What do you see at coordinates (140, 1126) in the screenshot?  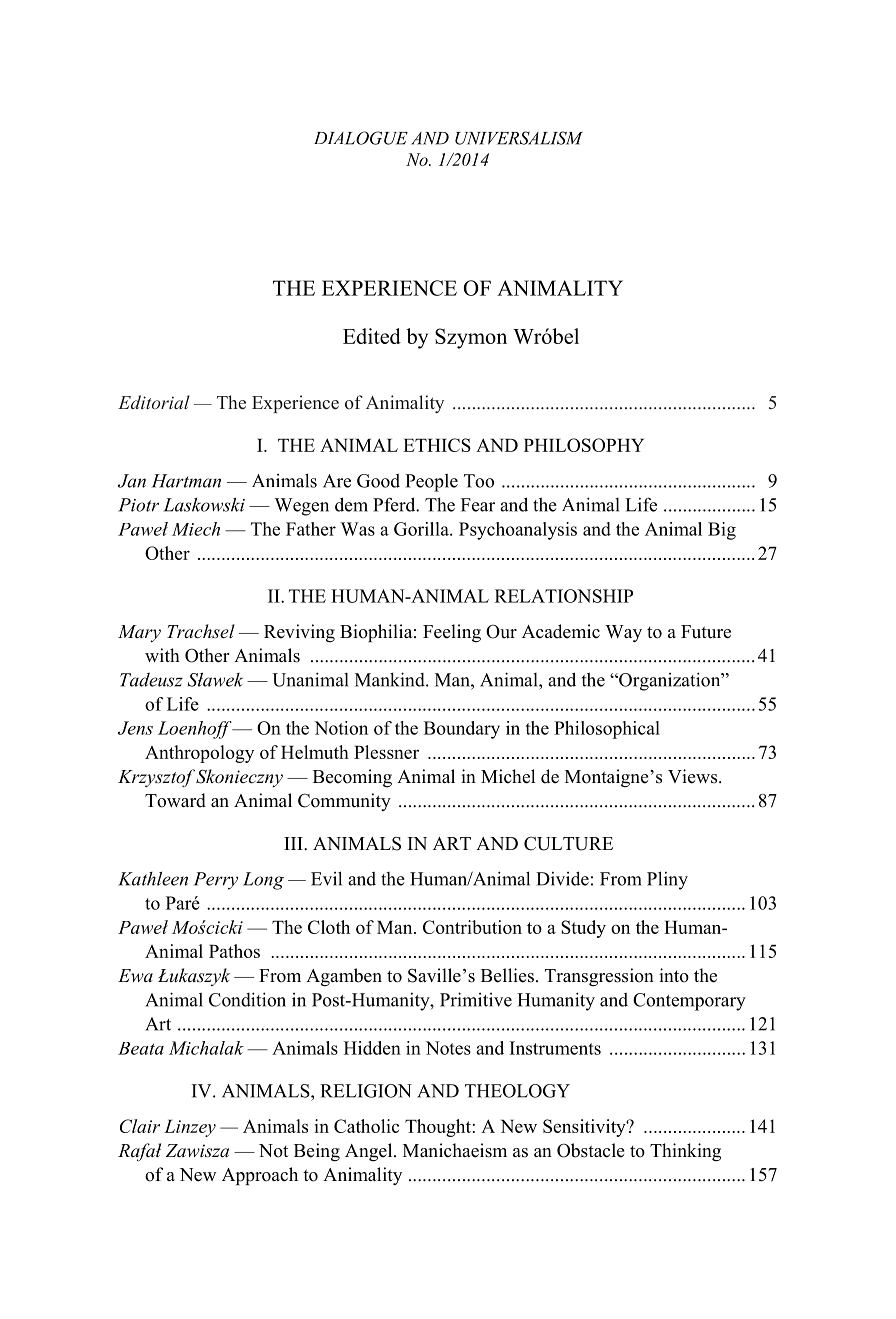 I see `Clair` at bounding box center [140, 1126].
